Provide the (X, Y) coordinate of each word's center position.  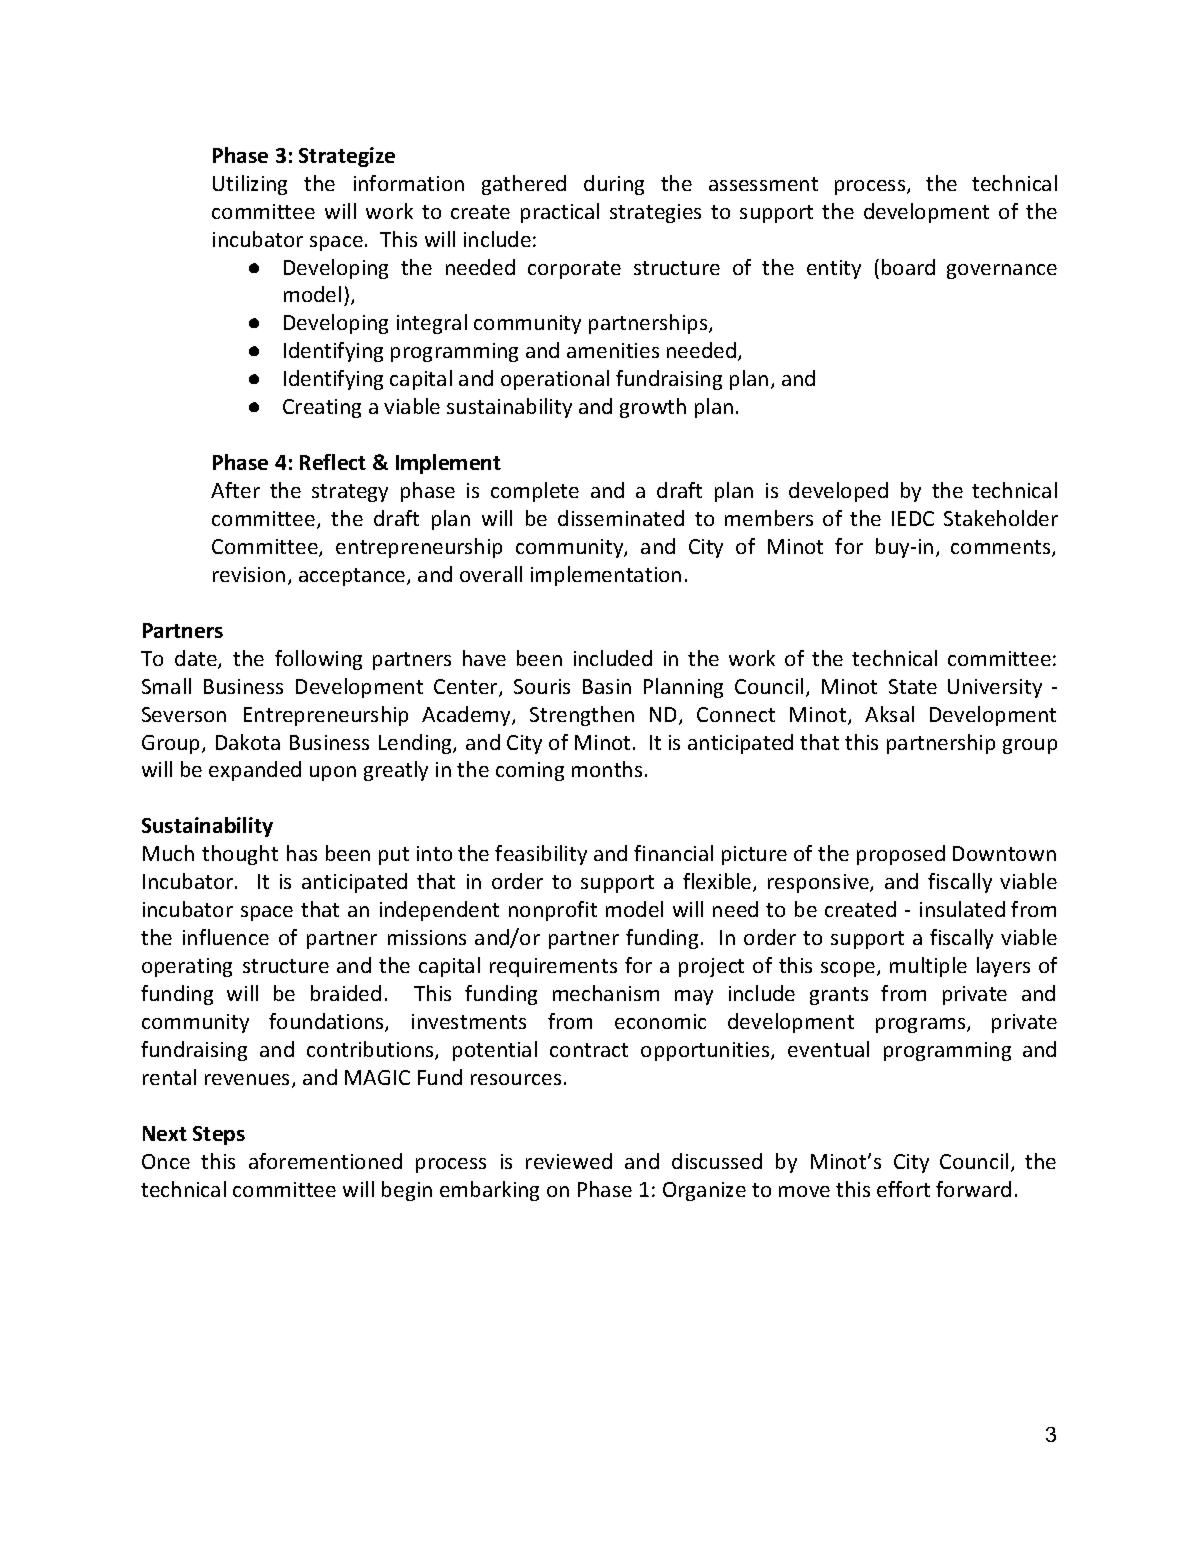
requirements (553, 967)
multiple (928, 967)
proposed (901, 855)
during (614, 185)
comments (1002, 548)
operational (555, 380)
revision (249, 574)
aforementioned (325, 1161)
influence (226, 937)
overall (491, 574)
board (908, 267)
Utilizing (250, 185)
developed (838, 492)
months (607, 769)
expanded (255, 771)
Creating (322, 408)
